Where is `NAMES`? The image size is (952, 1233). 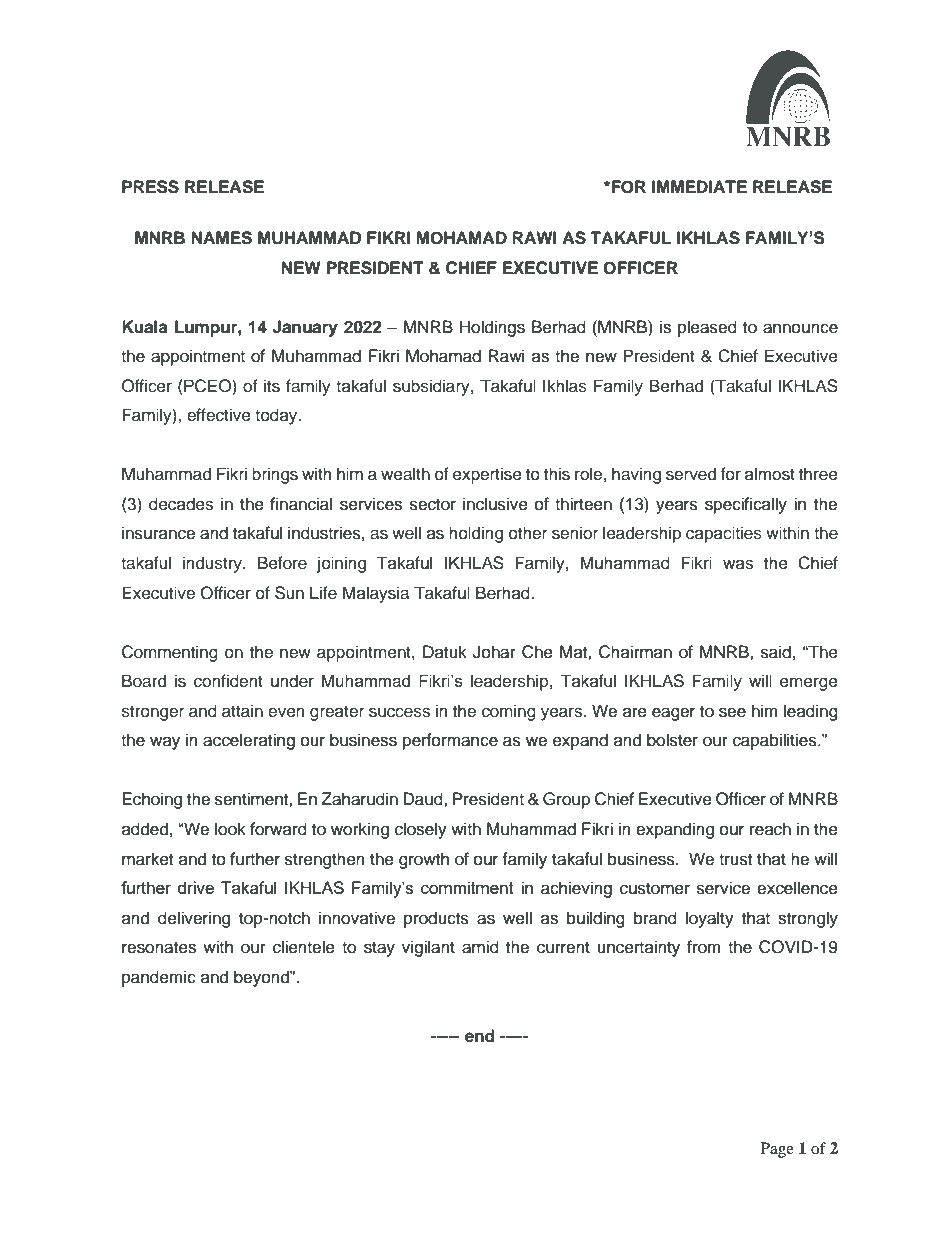 NAMES is located at coordinates (221, 238).
